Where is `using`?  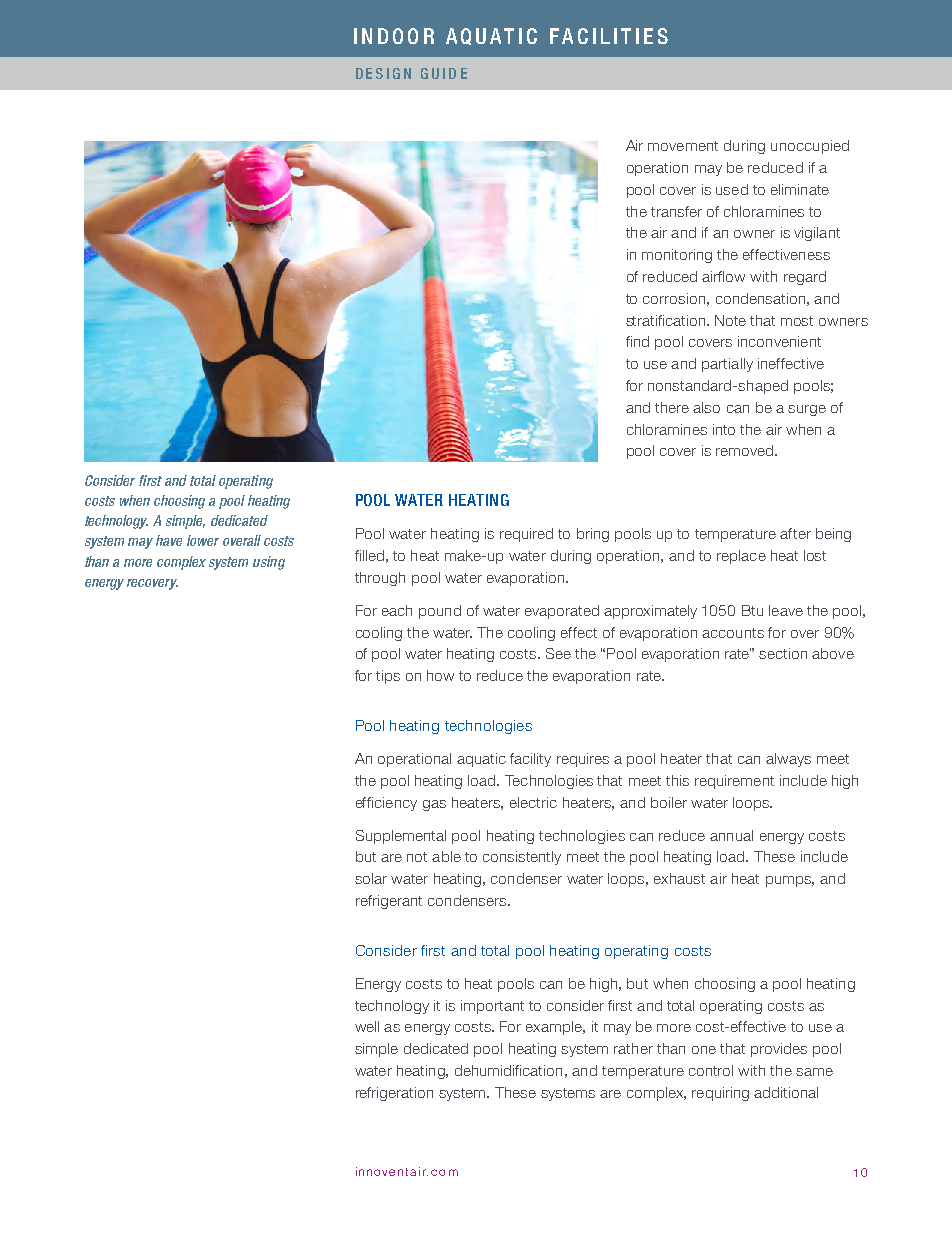
using is located at coordinates (269, 563).
